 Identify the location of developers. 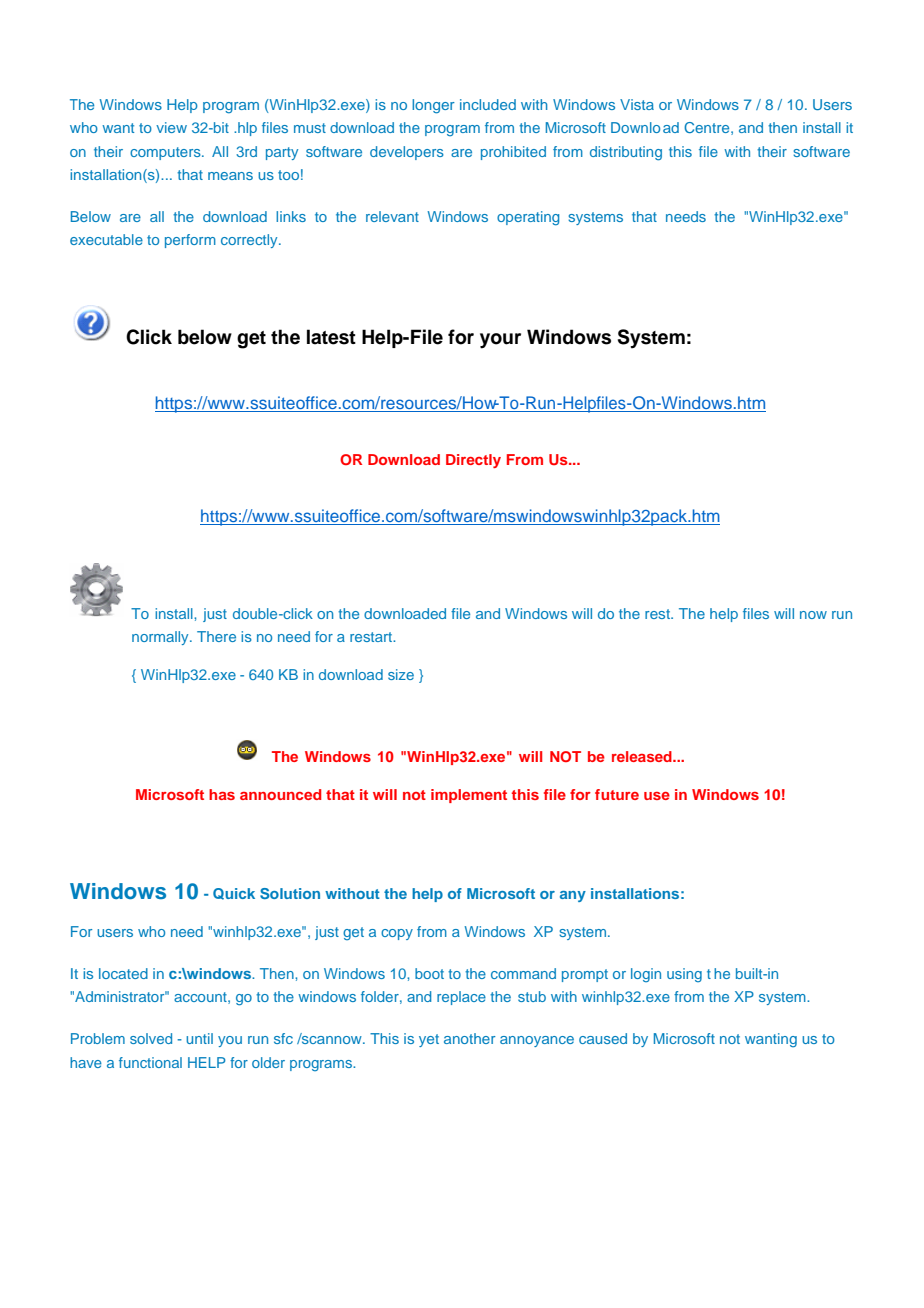
(407, 153).
